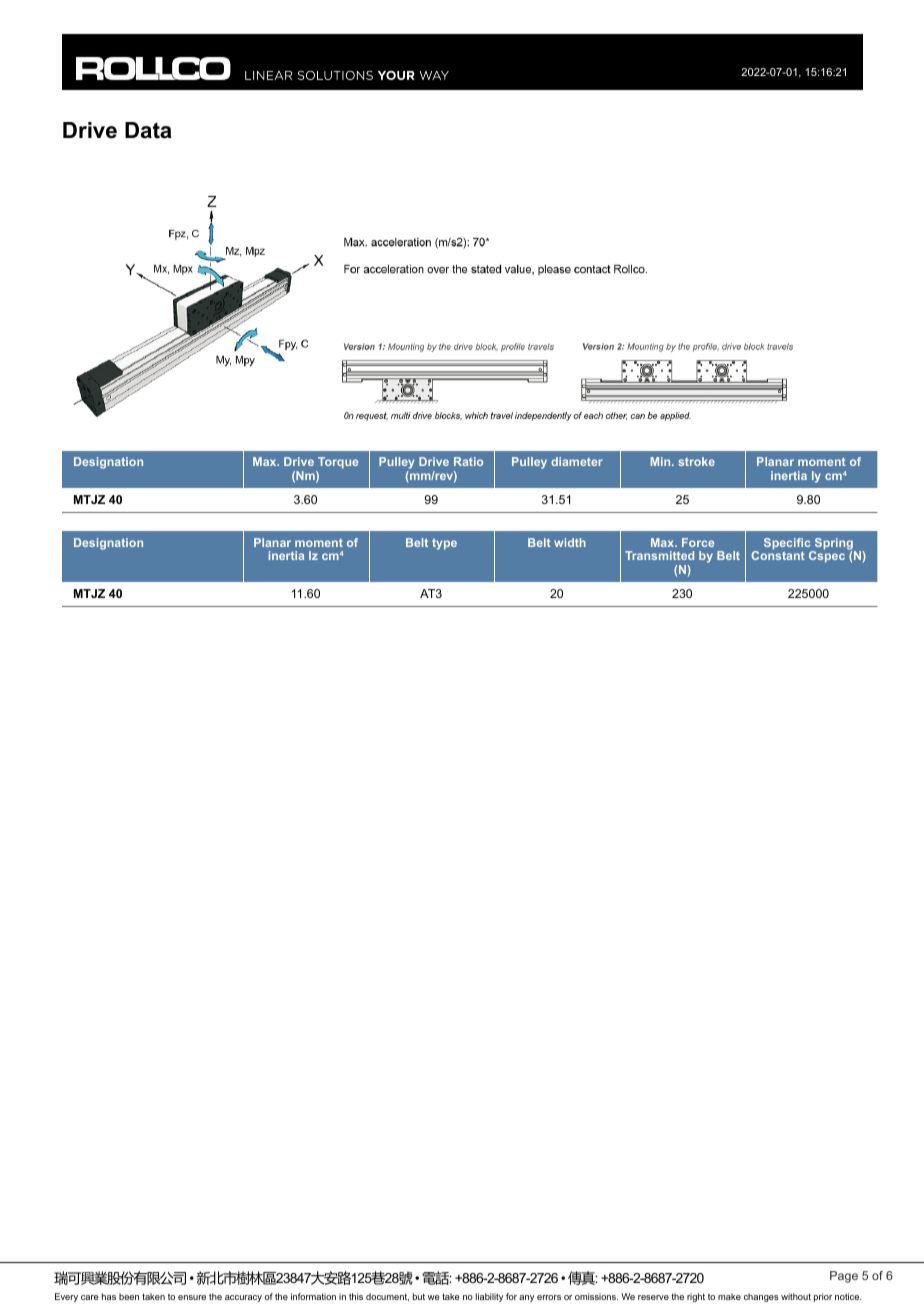 The width and height of the page is (924, 1308). Describe the element at coordinates (696, 461) in the page. I see `stroke` at that location.
